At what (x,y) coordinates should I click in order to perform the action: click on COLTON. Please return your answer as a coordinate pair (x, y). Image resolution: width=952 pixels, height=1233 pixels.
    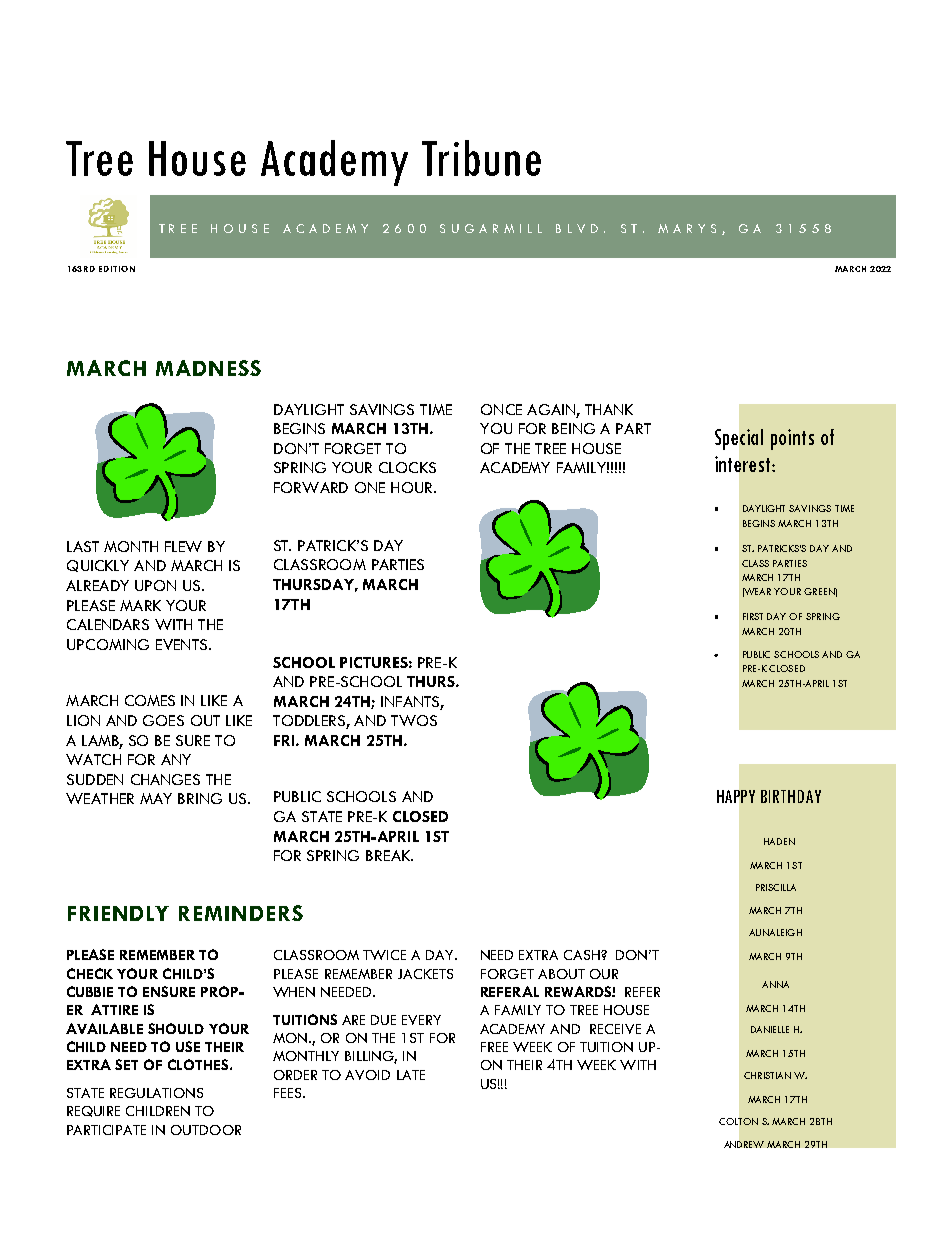
    Looking at the image, I should click on (738, 1121).
